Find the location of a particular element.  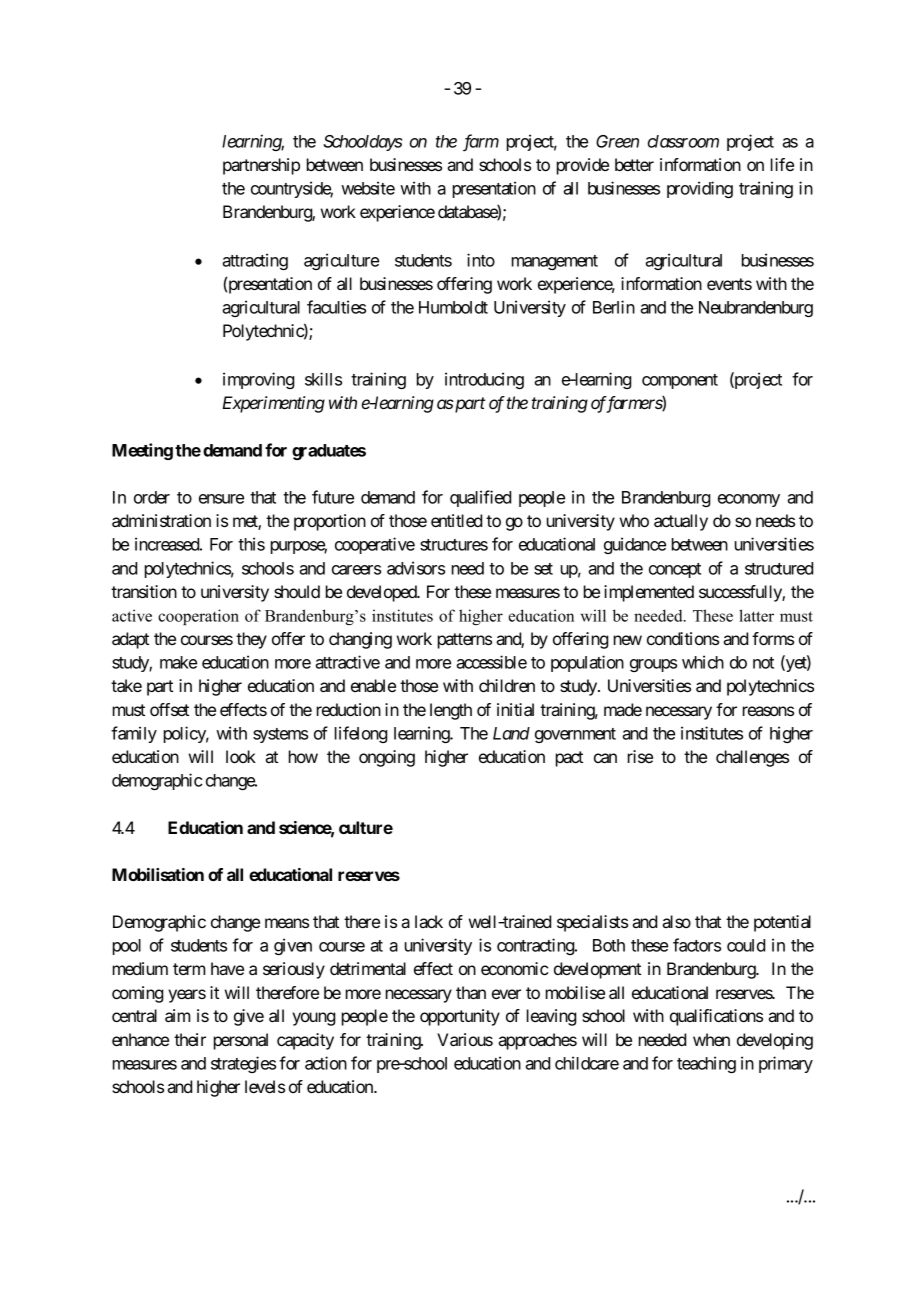

provide is located at coordinates (583, 166).
